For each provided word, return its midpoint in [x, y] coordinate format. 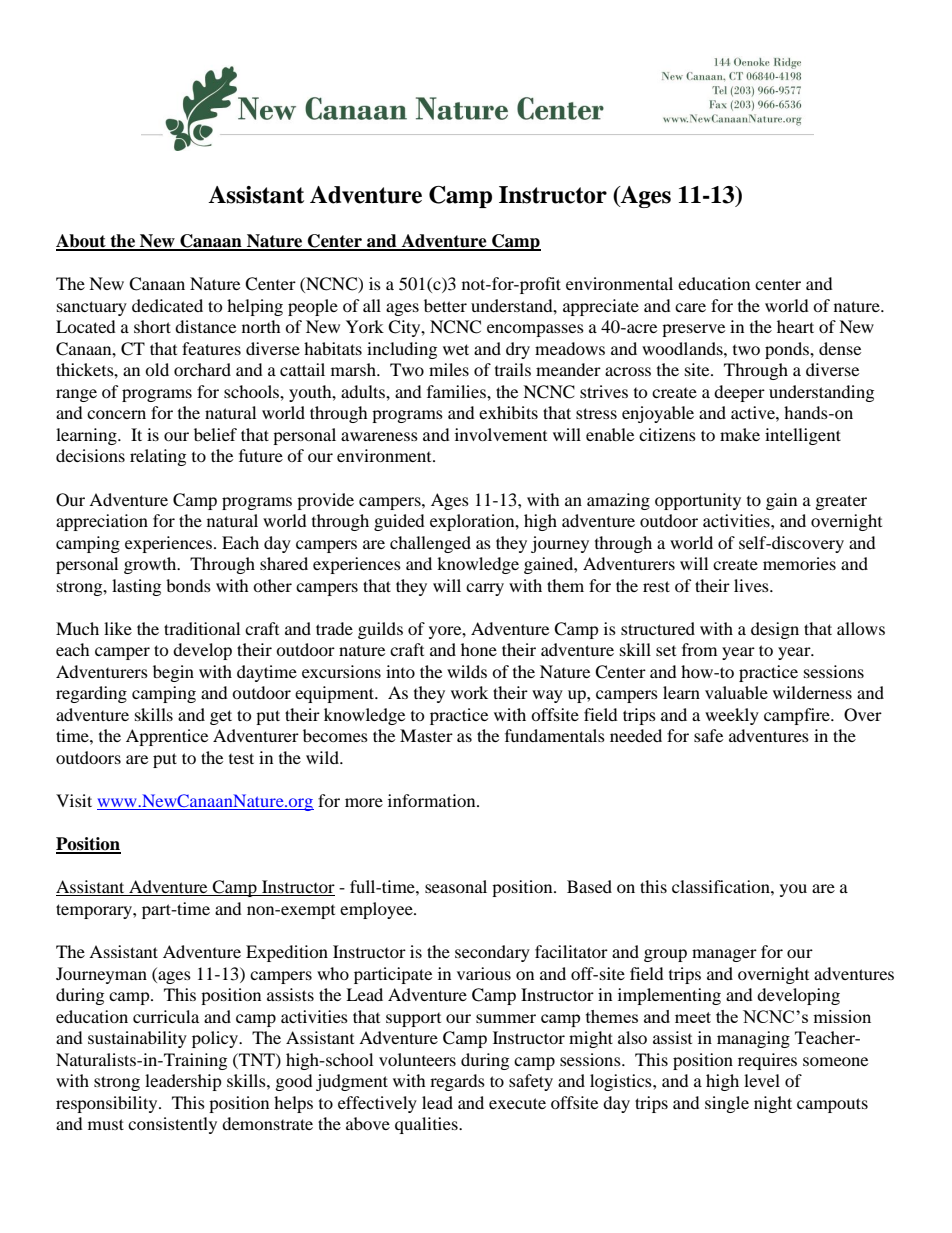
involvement [501, 434]
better [445, 305]
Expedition [287, 953]
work [469, 692]
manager [724, 955]
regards [457, 1082]
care [690, 307]
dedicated [167, 305]
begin [173, 673]
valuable [736, 692]
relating [158, 457]
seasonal [456, 886]
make [740, 434]
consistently [172, 1125]
